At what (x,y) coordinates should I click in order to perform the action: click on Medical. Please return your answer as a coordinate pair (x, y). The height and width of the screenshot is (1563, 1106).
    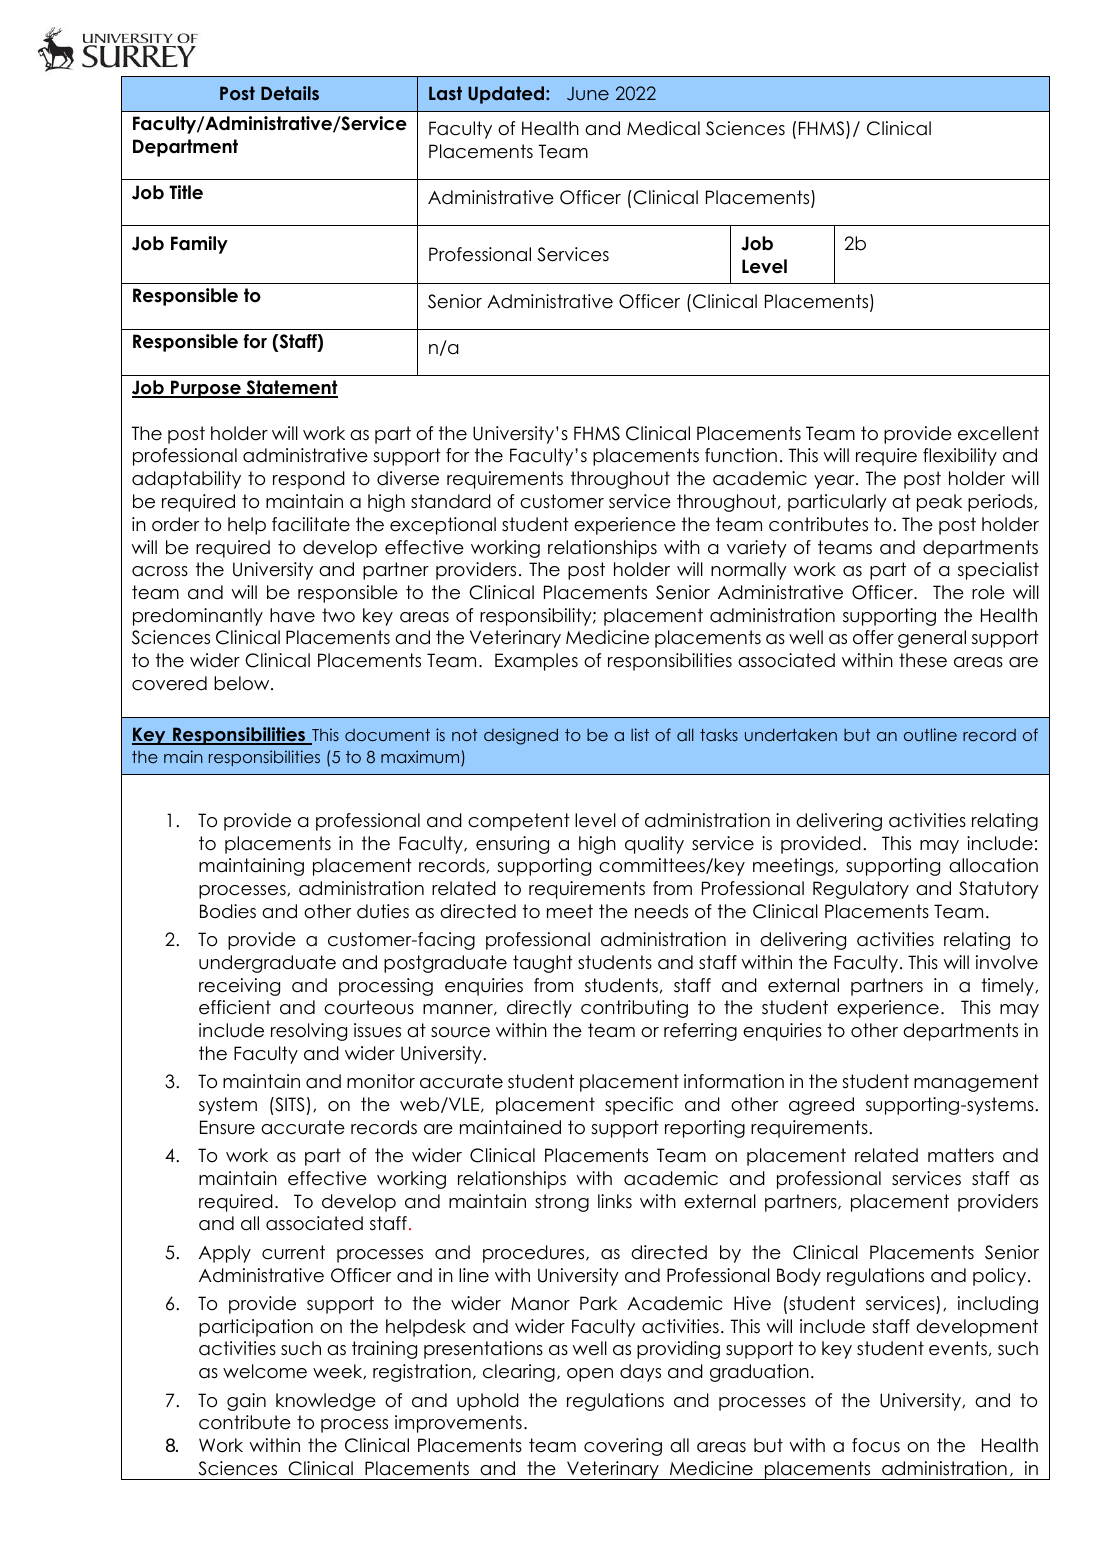
    Looking at the image, I should click on (663, 128).
